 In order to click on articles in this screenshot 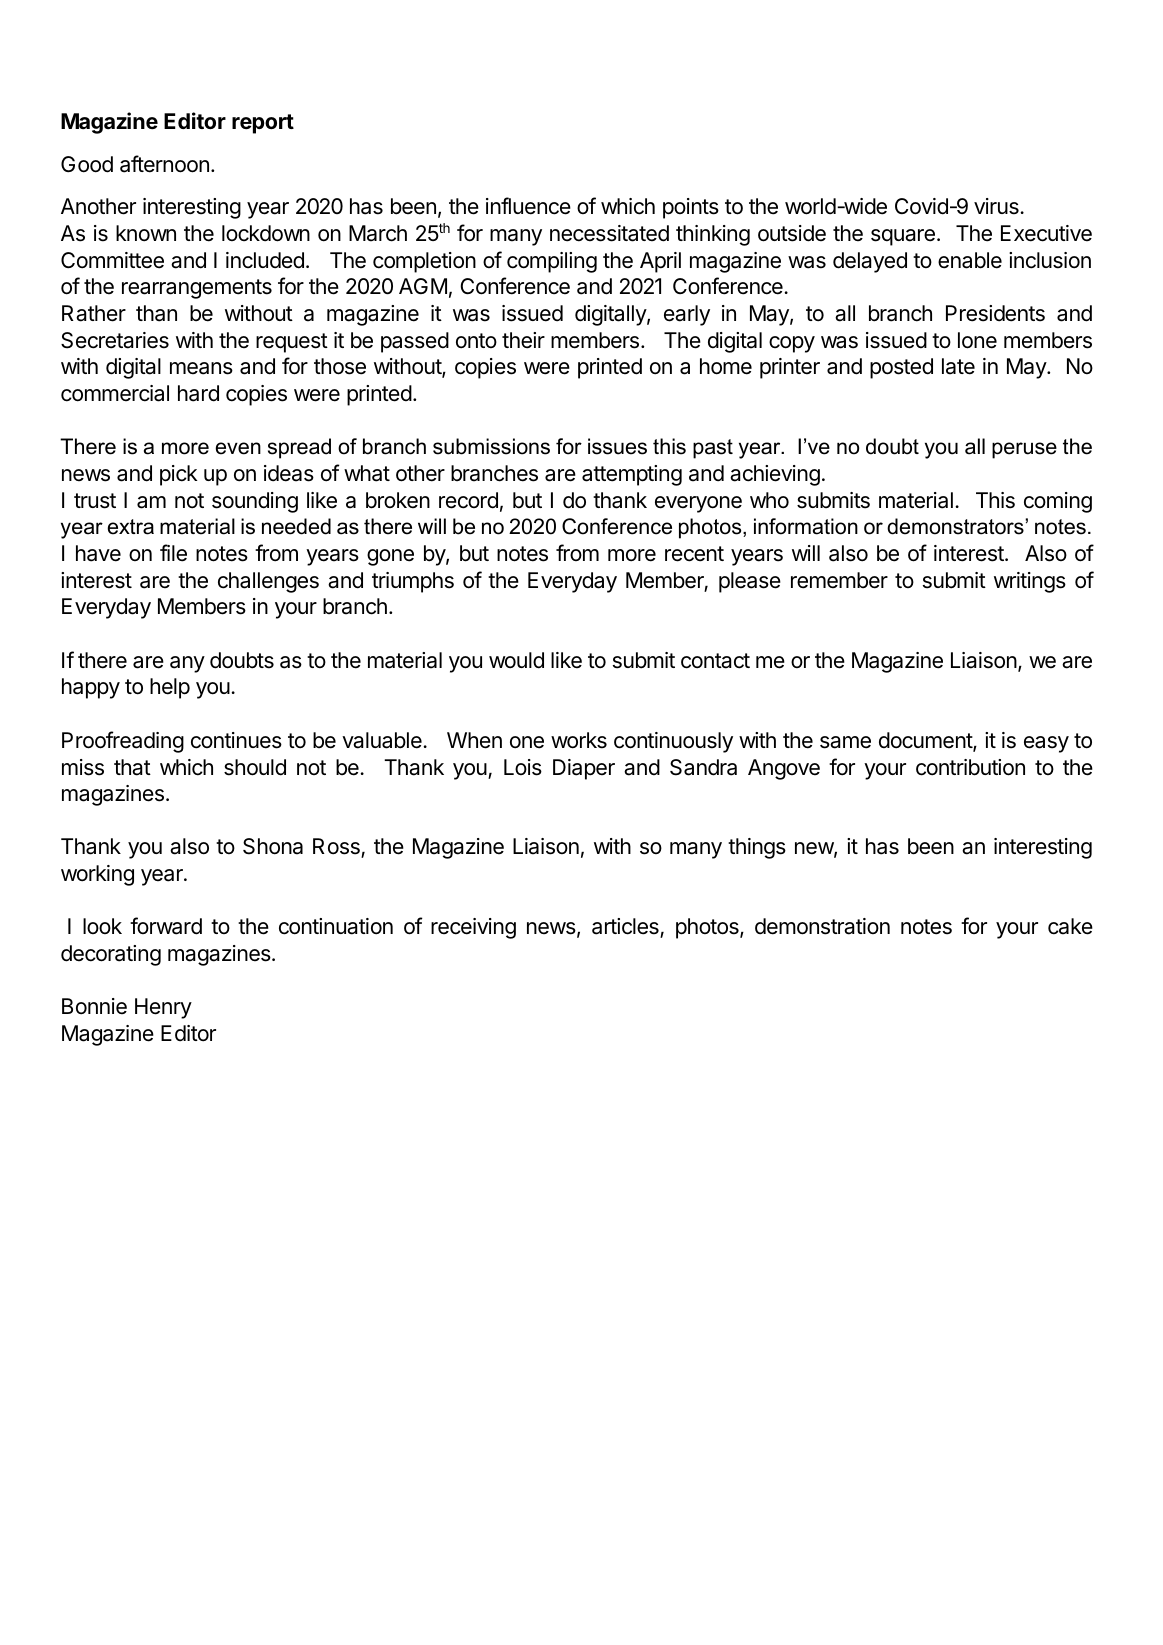, I will do `click(626, 928)`.
